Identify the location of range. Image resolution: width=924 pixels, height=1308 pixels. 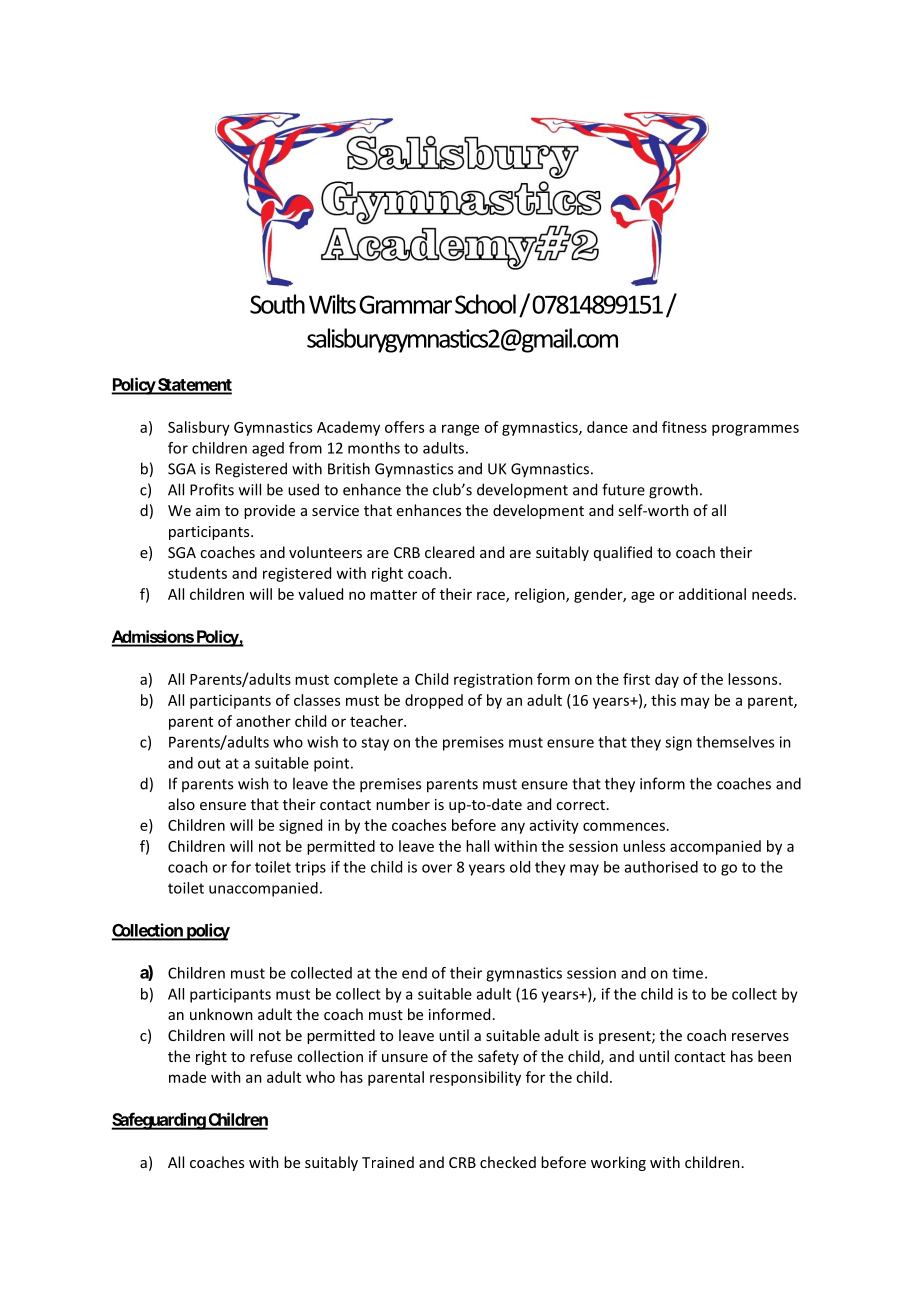
(460, 430).
